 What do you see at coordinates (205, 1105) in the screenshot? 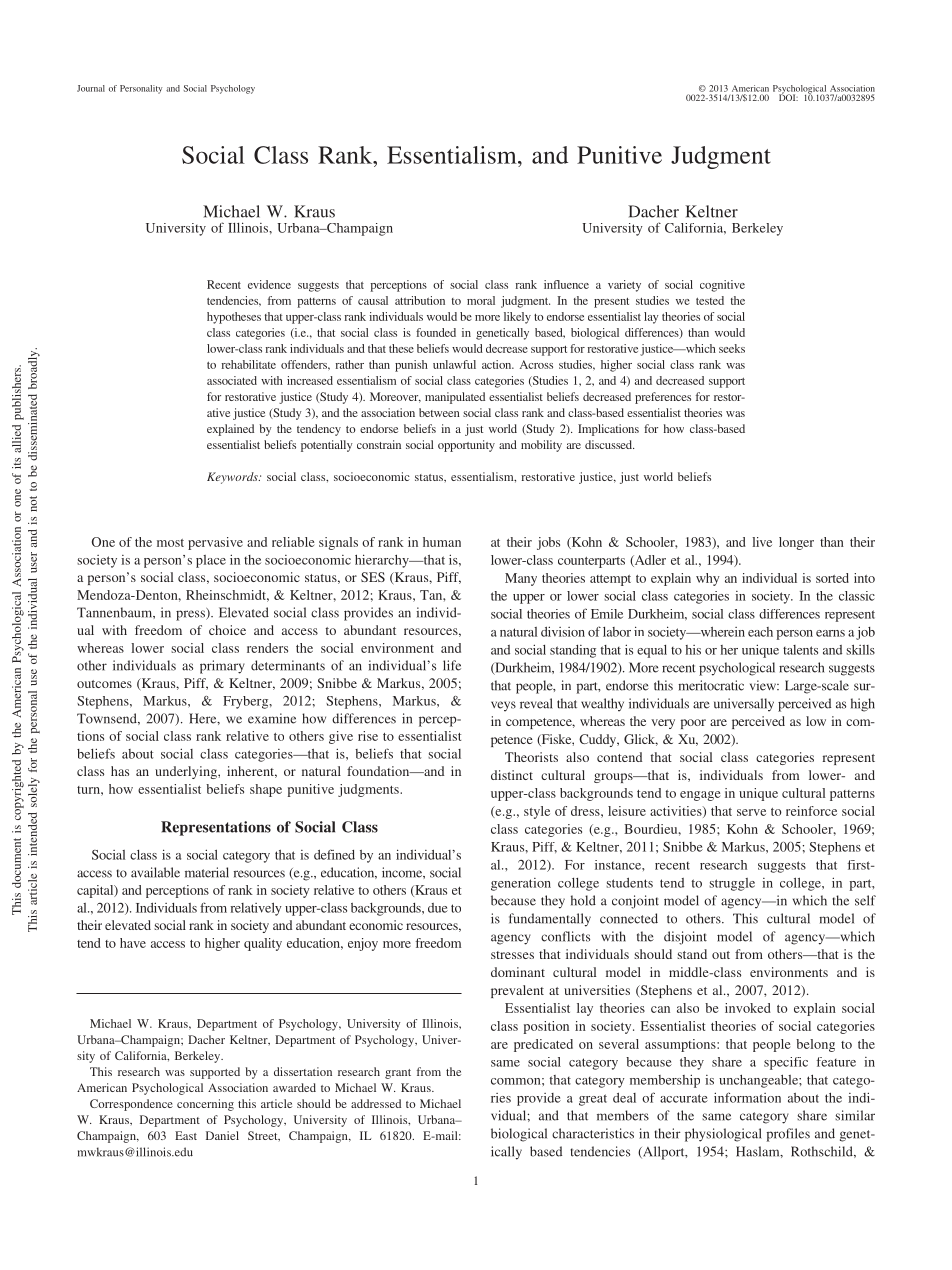
I see `concerning` at bounding box center [205, 1105].
